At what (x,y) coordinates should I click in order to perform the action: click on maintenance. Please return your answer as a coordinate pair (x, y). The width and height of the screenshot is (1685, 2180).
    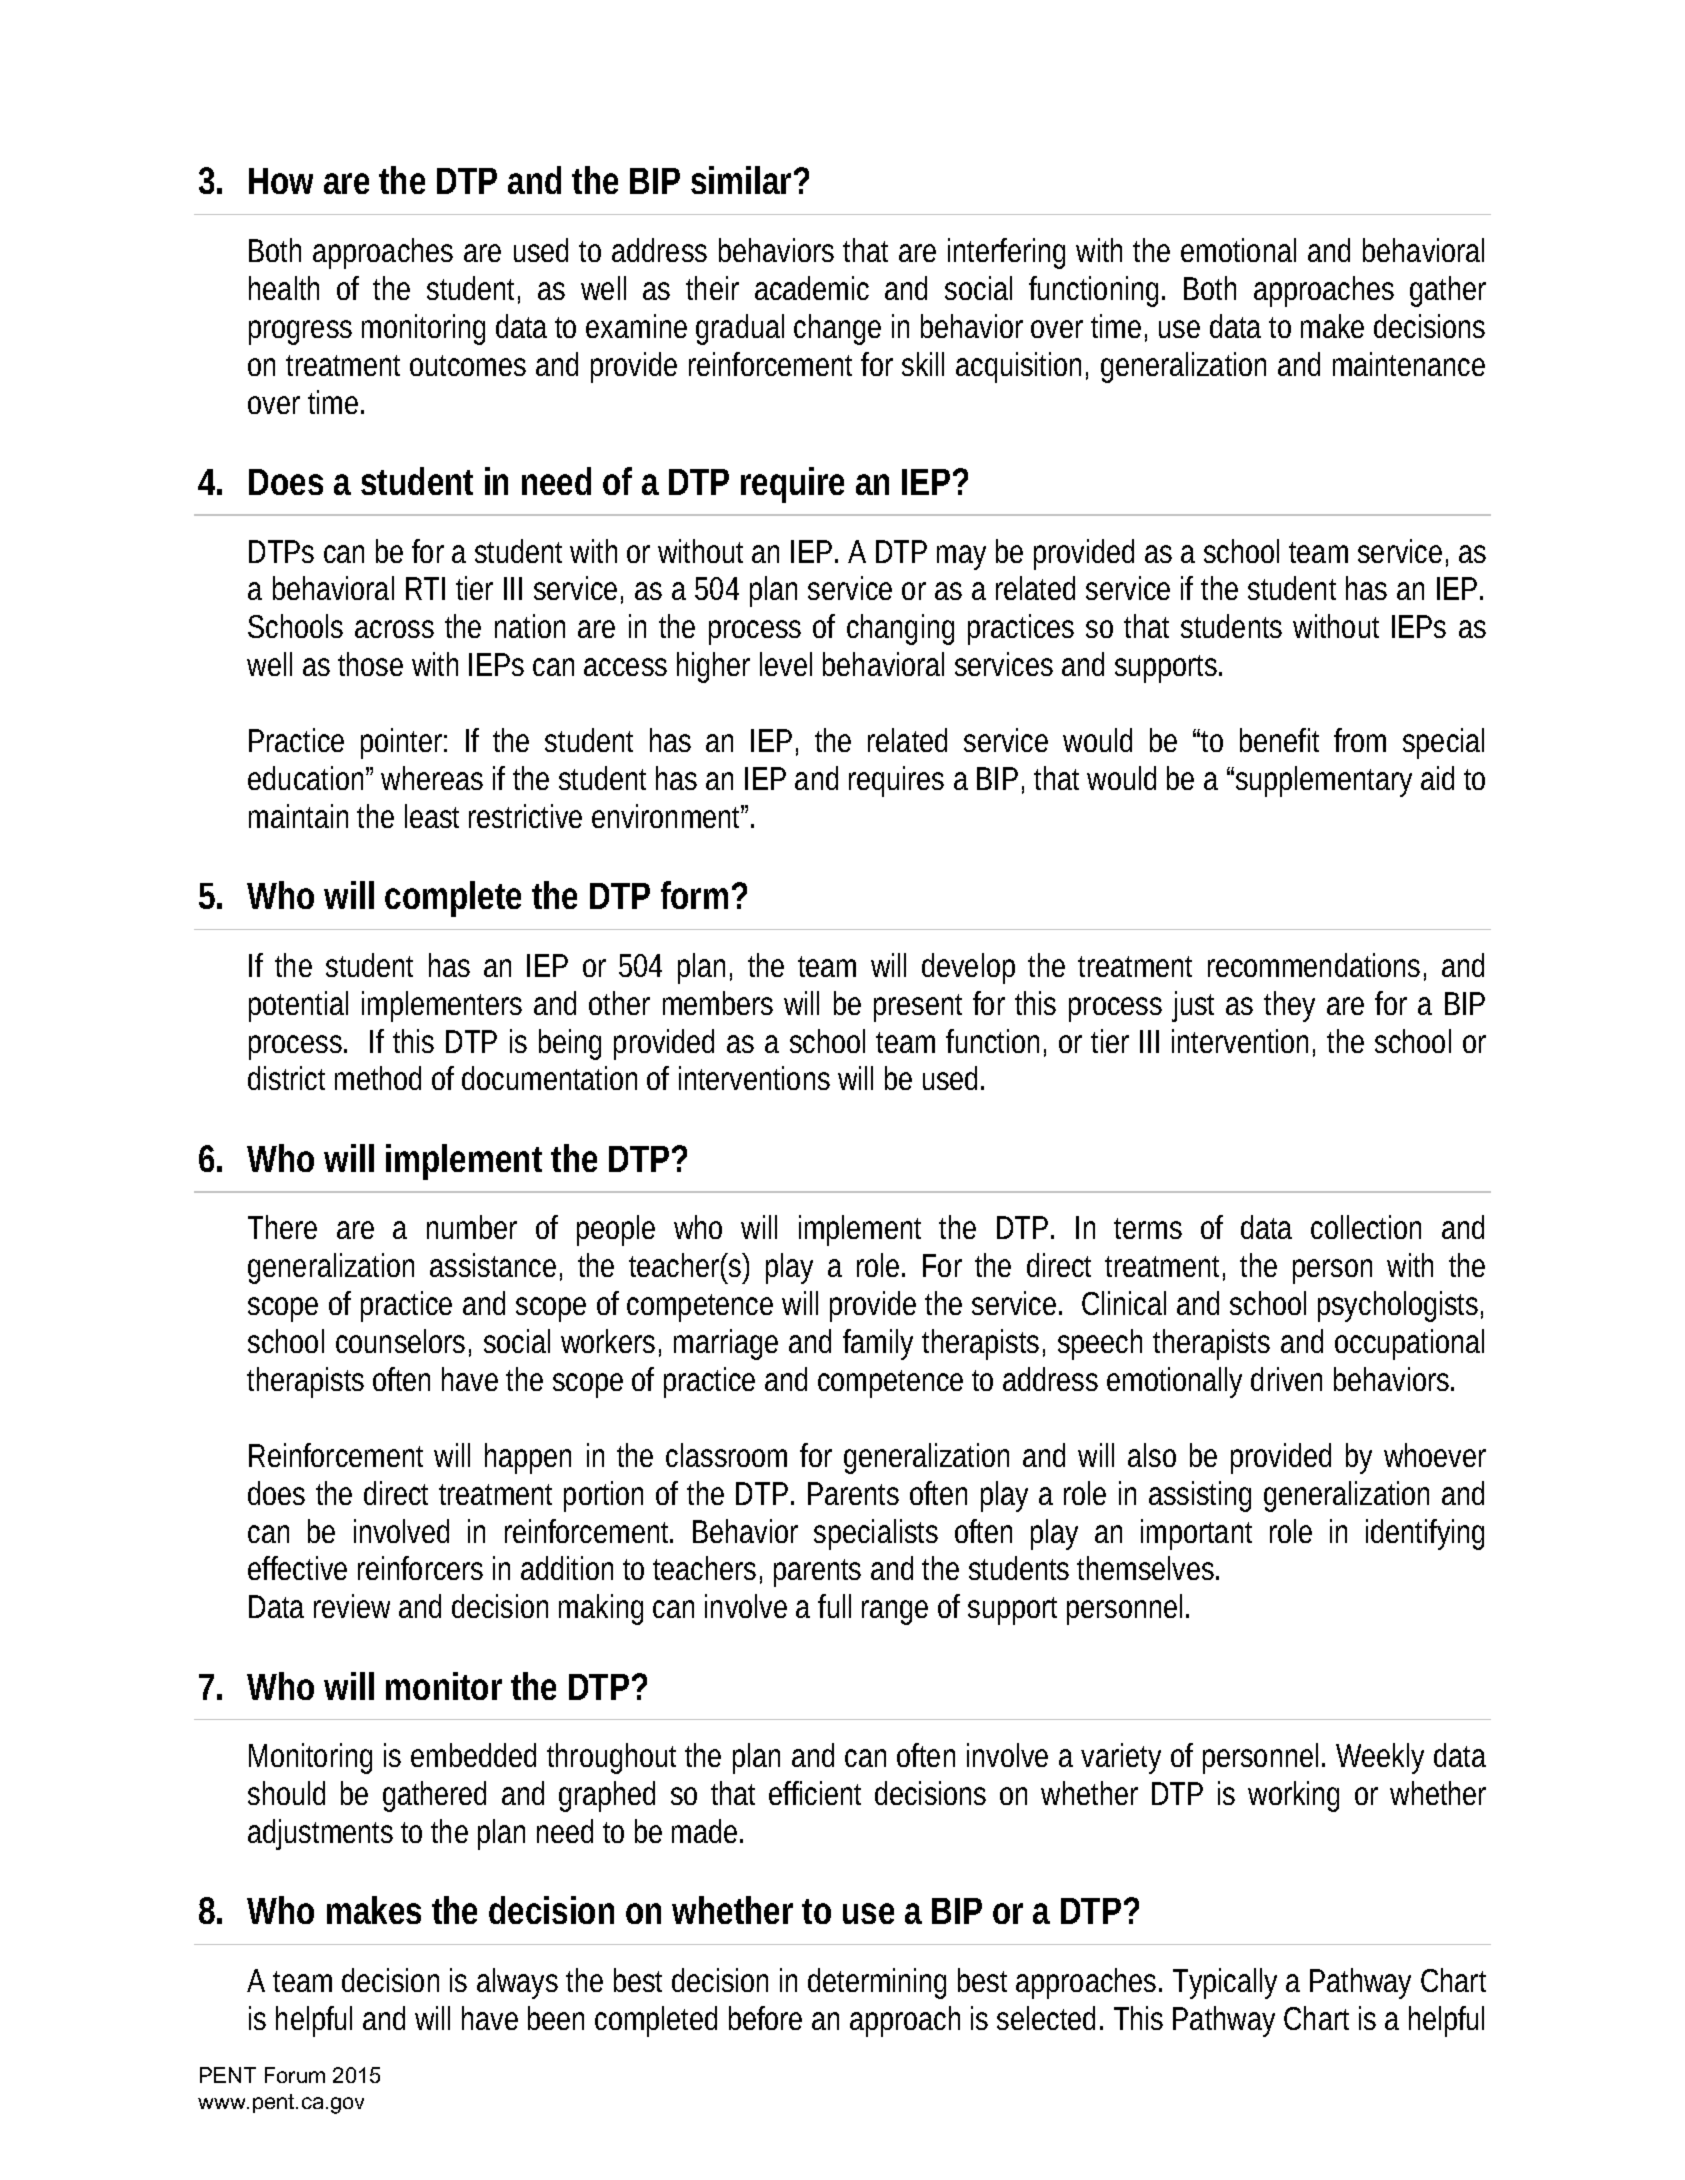
    Looking at the image, I should click on (1409, 364).
